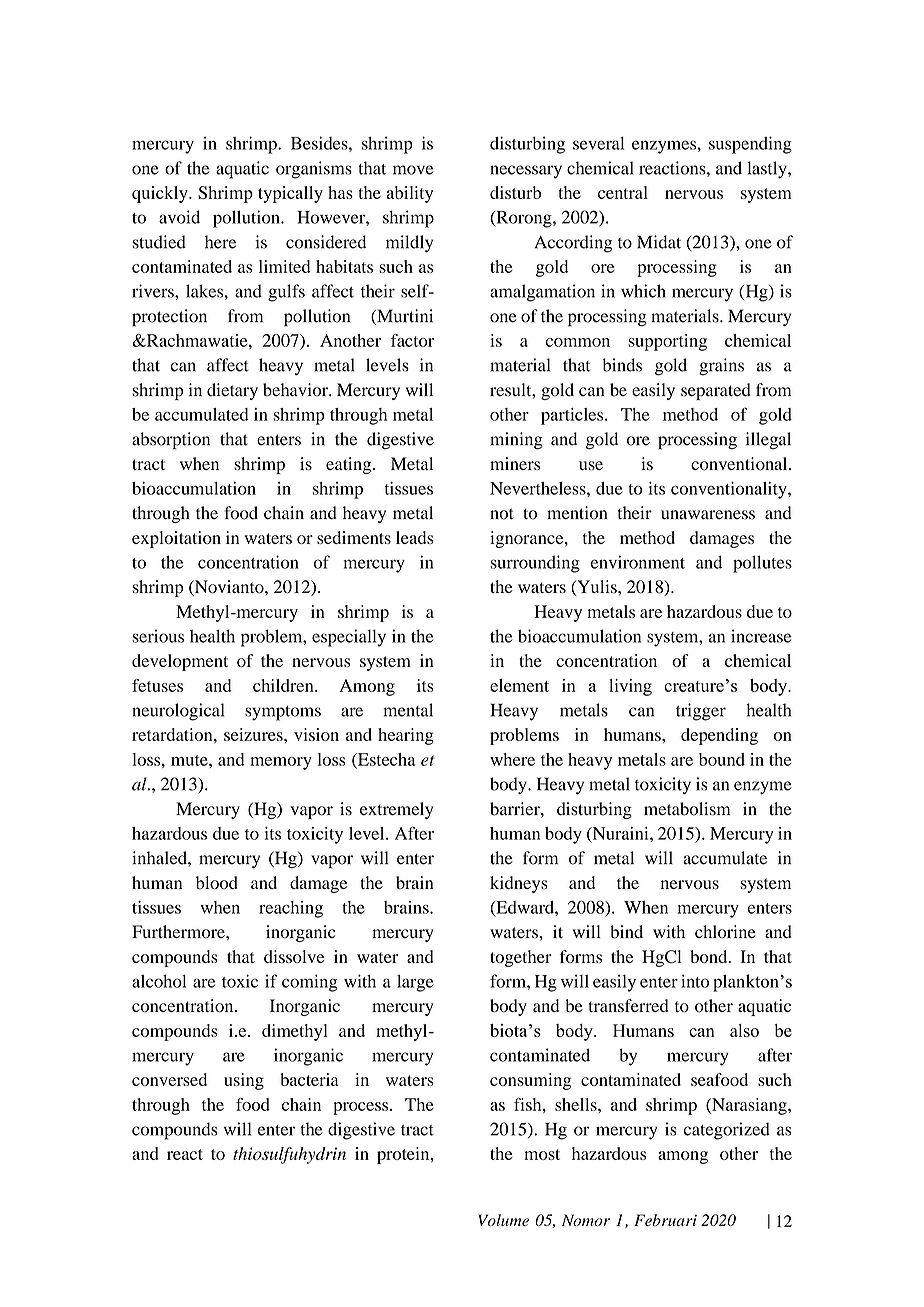 The image size is (924, 1307). What do you see at coordinates (519, 685) in the screenshot?
I see `element` at bounding box center [519, 685].
